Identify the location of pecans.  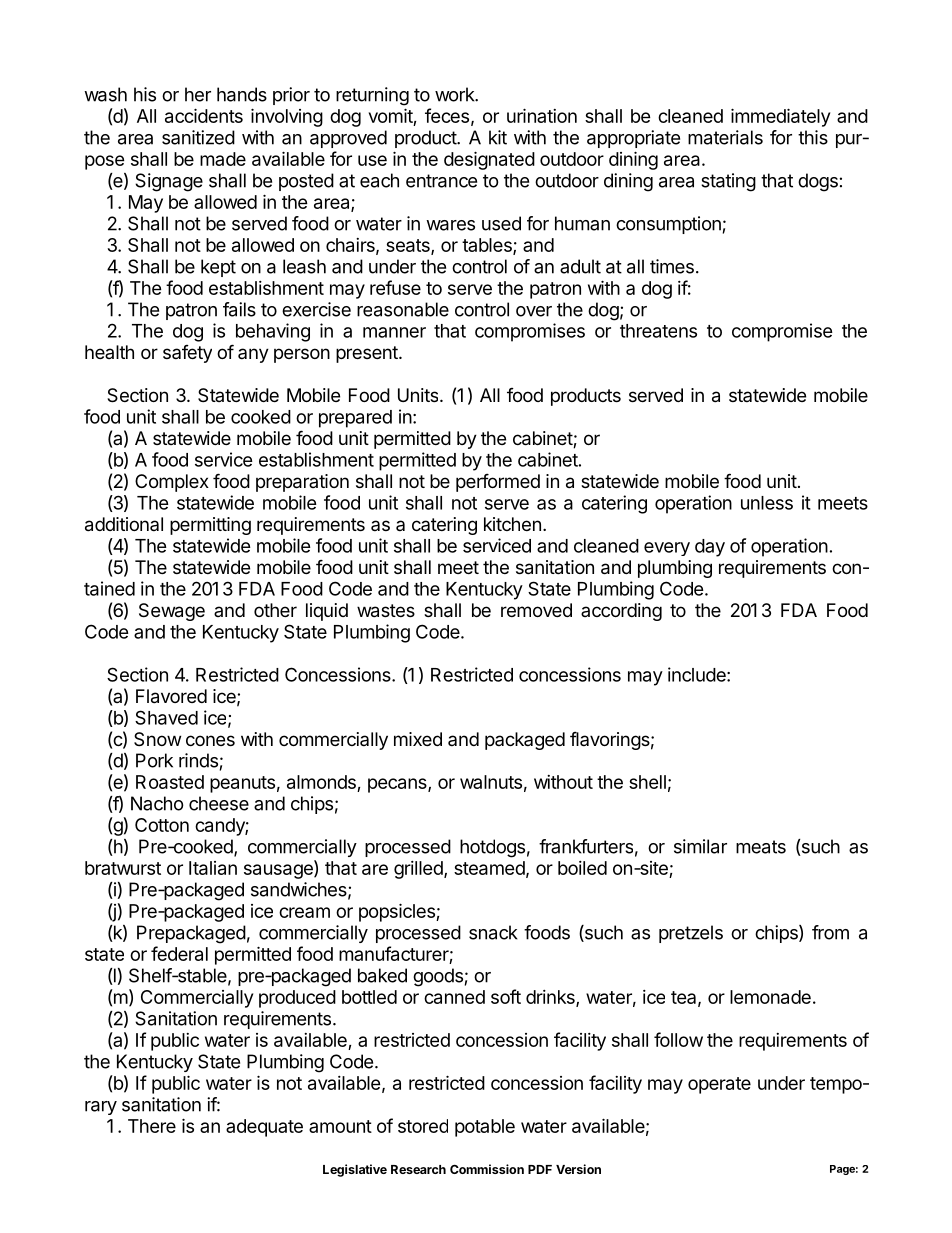
(398, 785).
